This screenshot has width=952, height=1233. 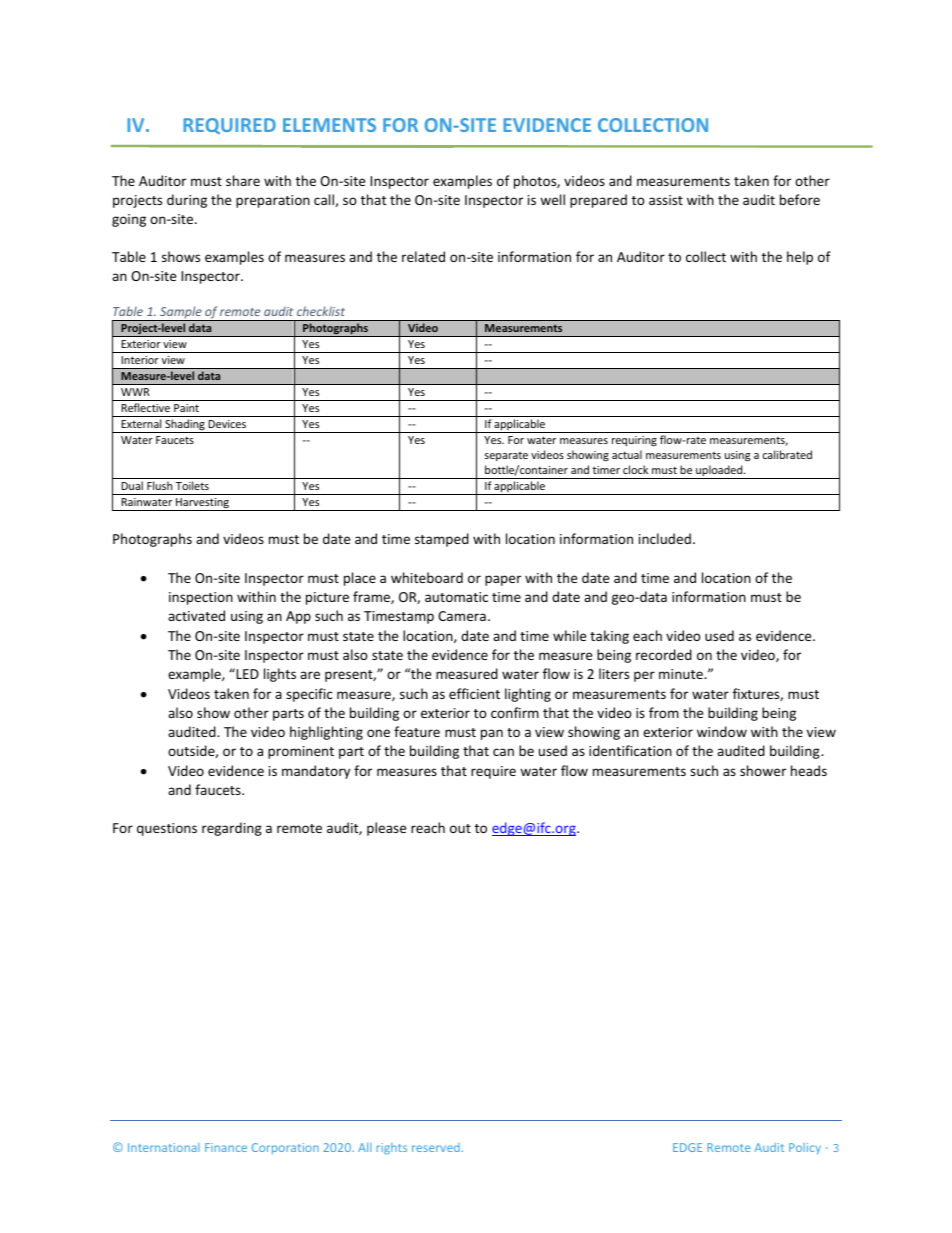 I want to click on assist, so click(x=666, y=200).
